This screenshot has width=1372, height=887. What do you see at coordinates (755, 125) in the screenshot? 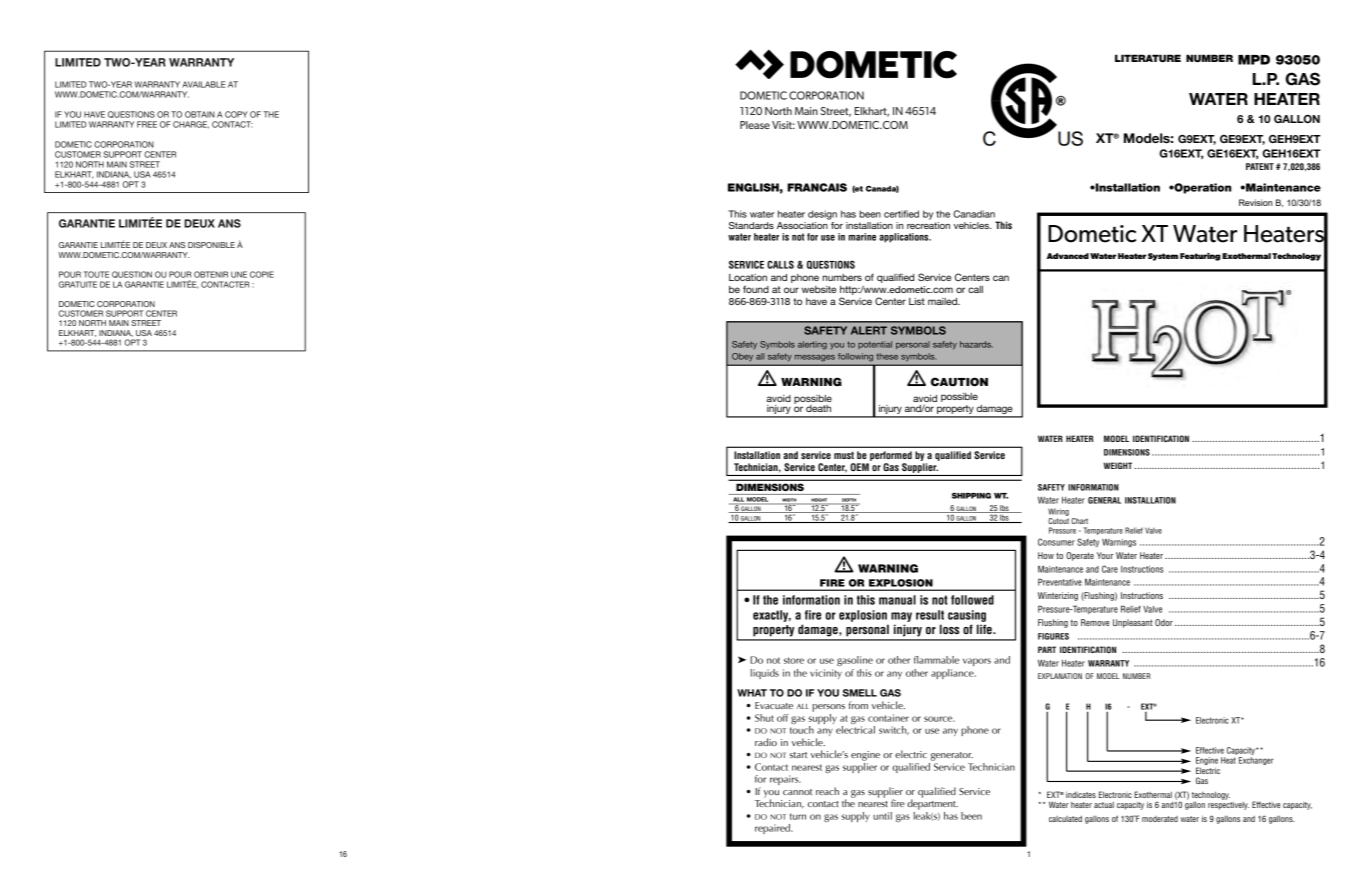
I see `Please` at bounding box center [755, 125].
